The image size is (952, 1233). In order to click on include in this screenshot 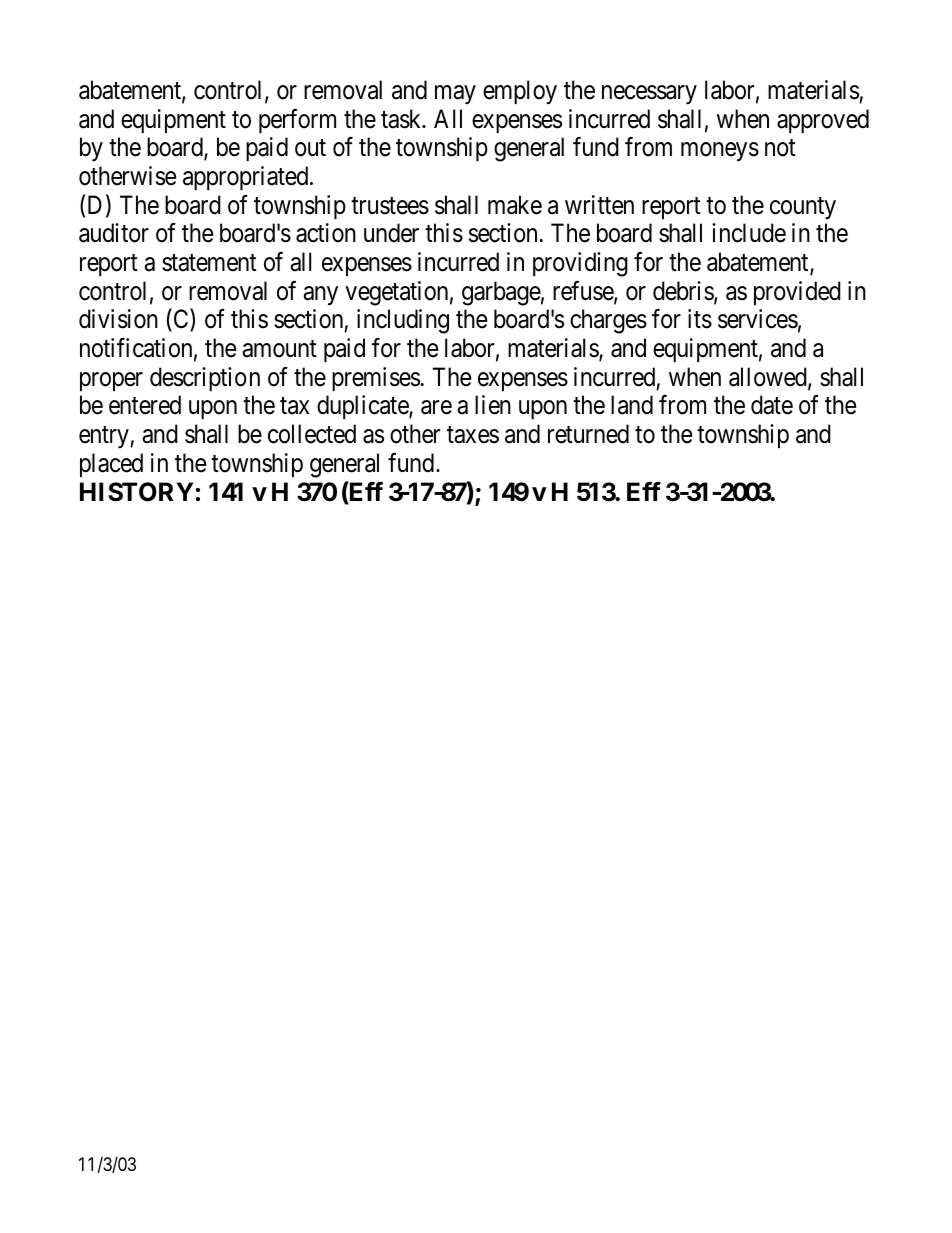, I will do `click(749, 233)`.
